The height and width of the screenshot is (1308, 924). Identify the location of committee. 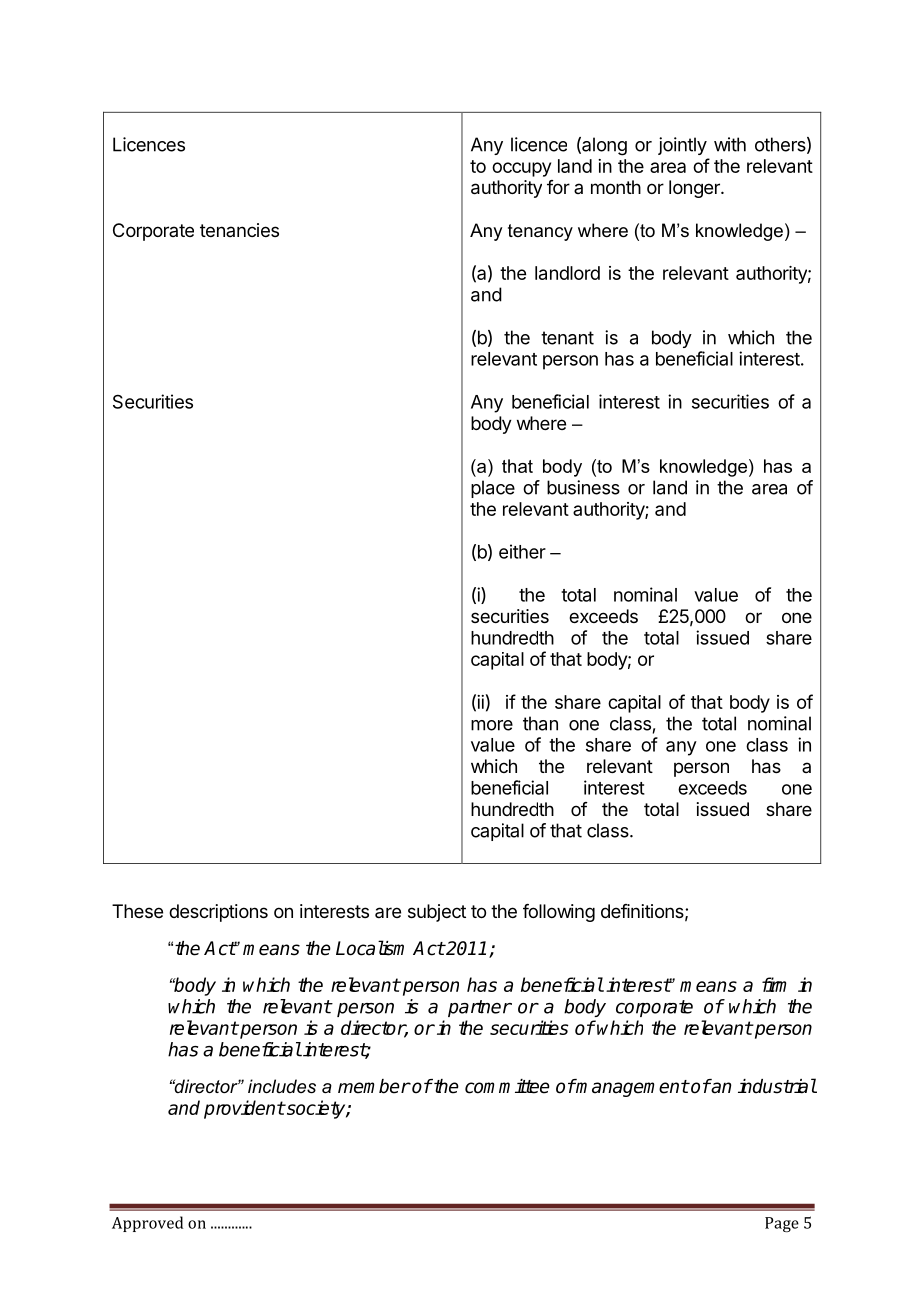
(507, 1086).
